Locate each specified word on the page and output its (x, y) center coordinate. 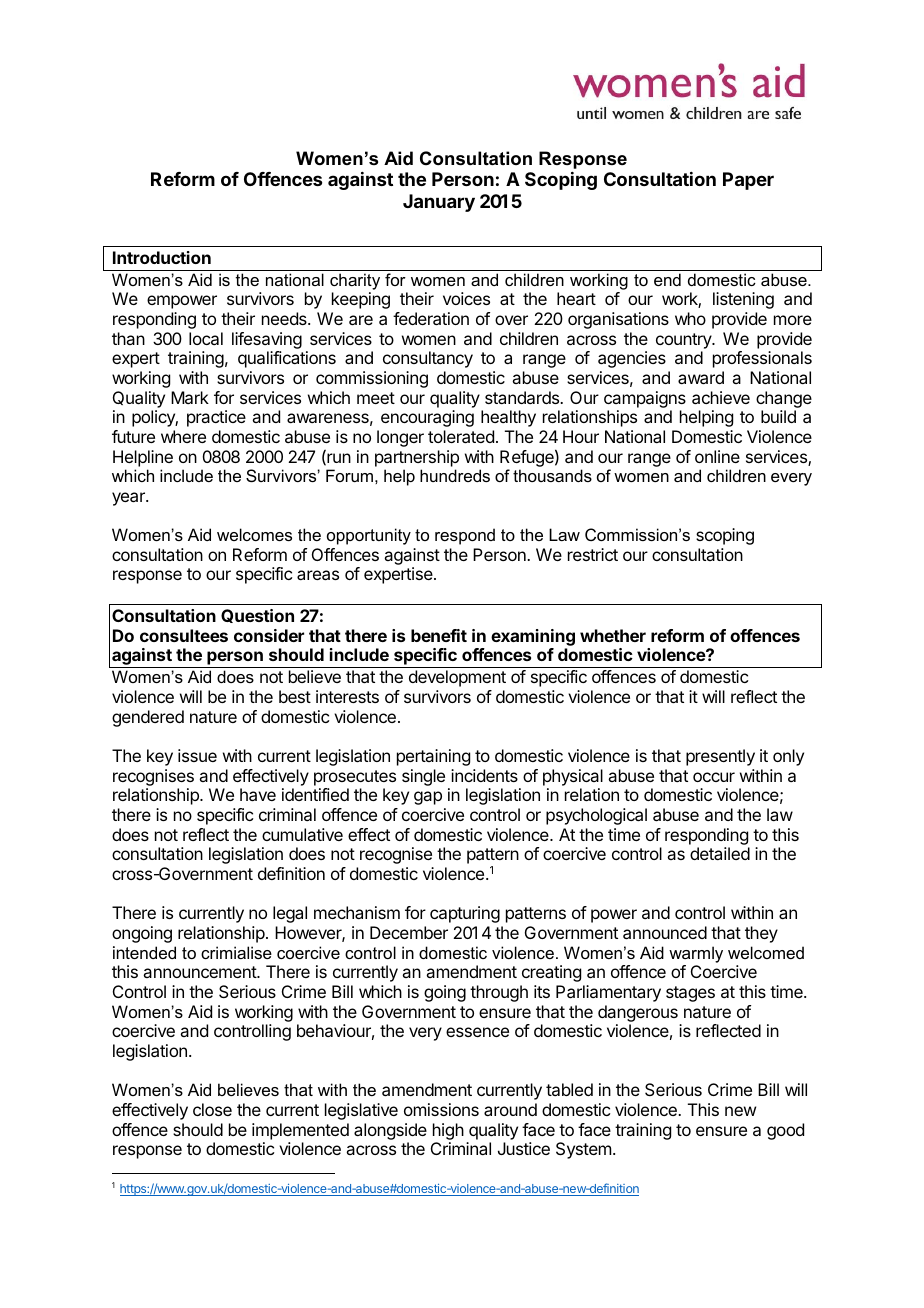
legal (290, 914)
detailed (720, 853)
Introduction (162, 257)
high (448, 1131)
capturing (465, 914)
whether (613, 635)
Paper (748, 181)
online (717, 456)
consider (269, 635)
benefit (439, 635)
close (212, 1109)
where (183, 436)
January (439, 203)
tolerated (461, 436)
